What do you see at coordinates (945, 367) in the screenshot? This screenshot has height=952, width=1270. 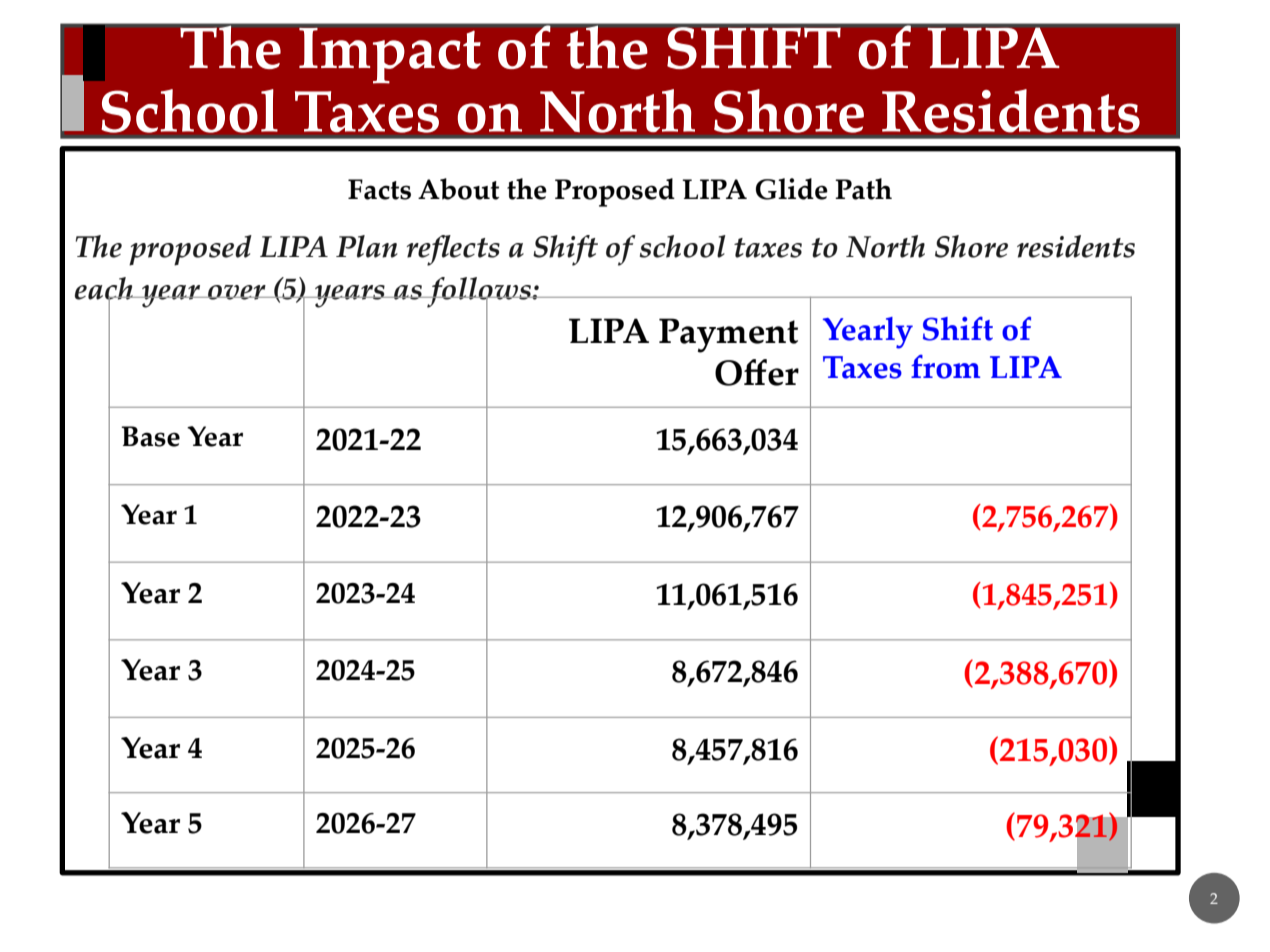 I see `from` at bounding box center [945, 367].
